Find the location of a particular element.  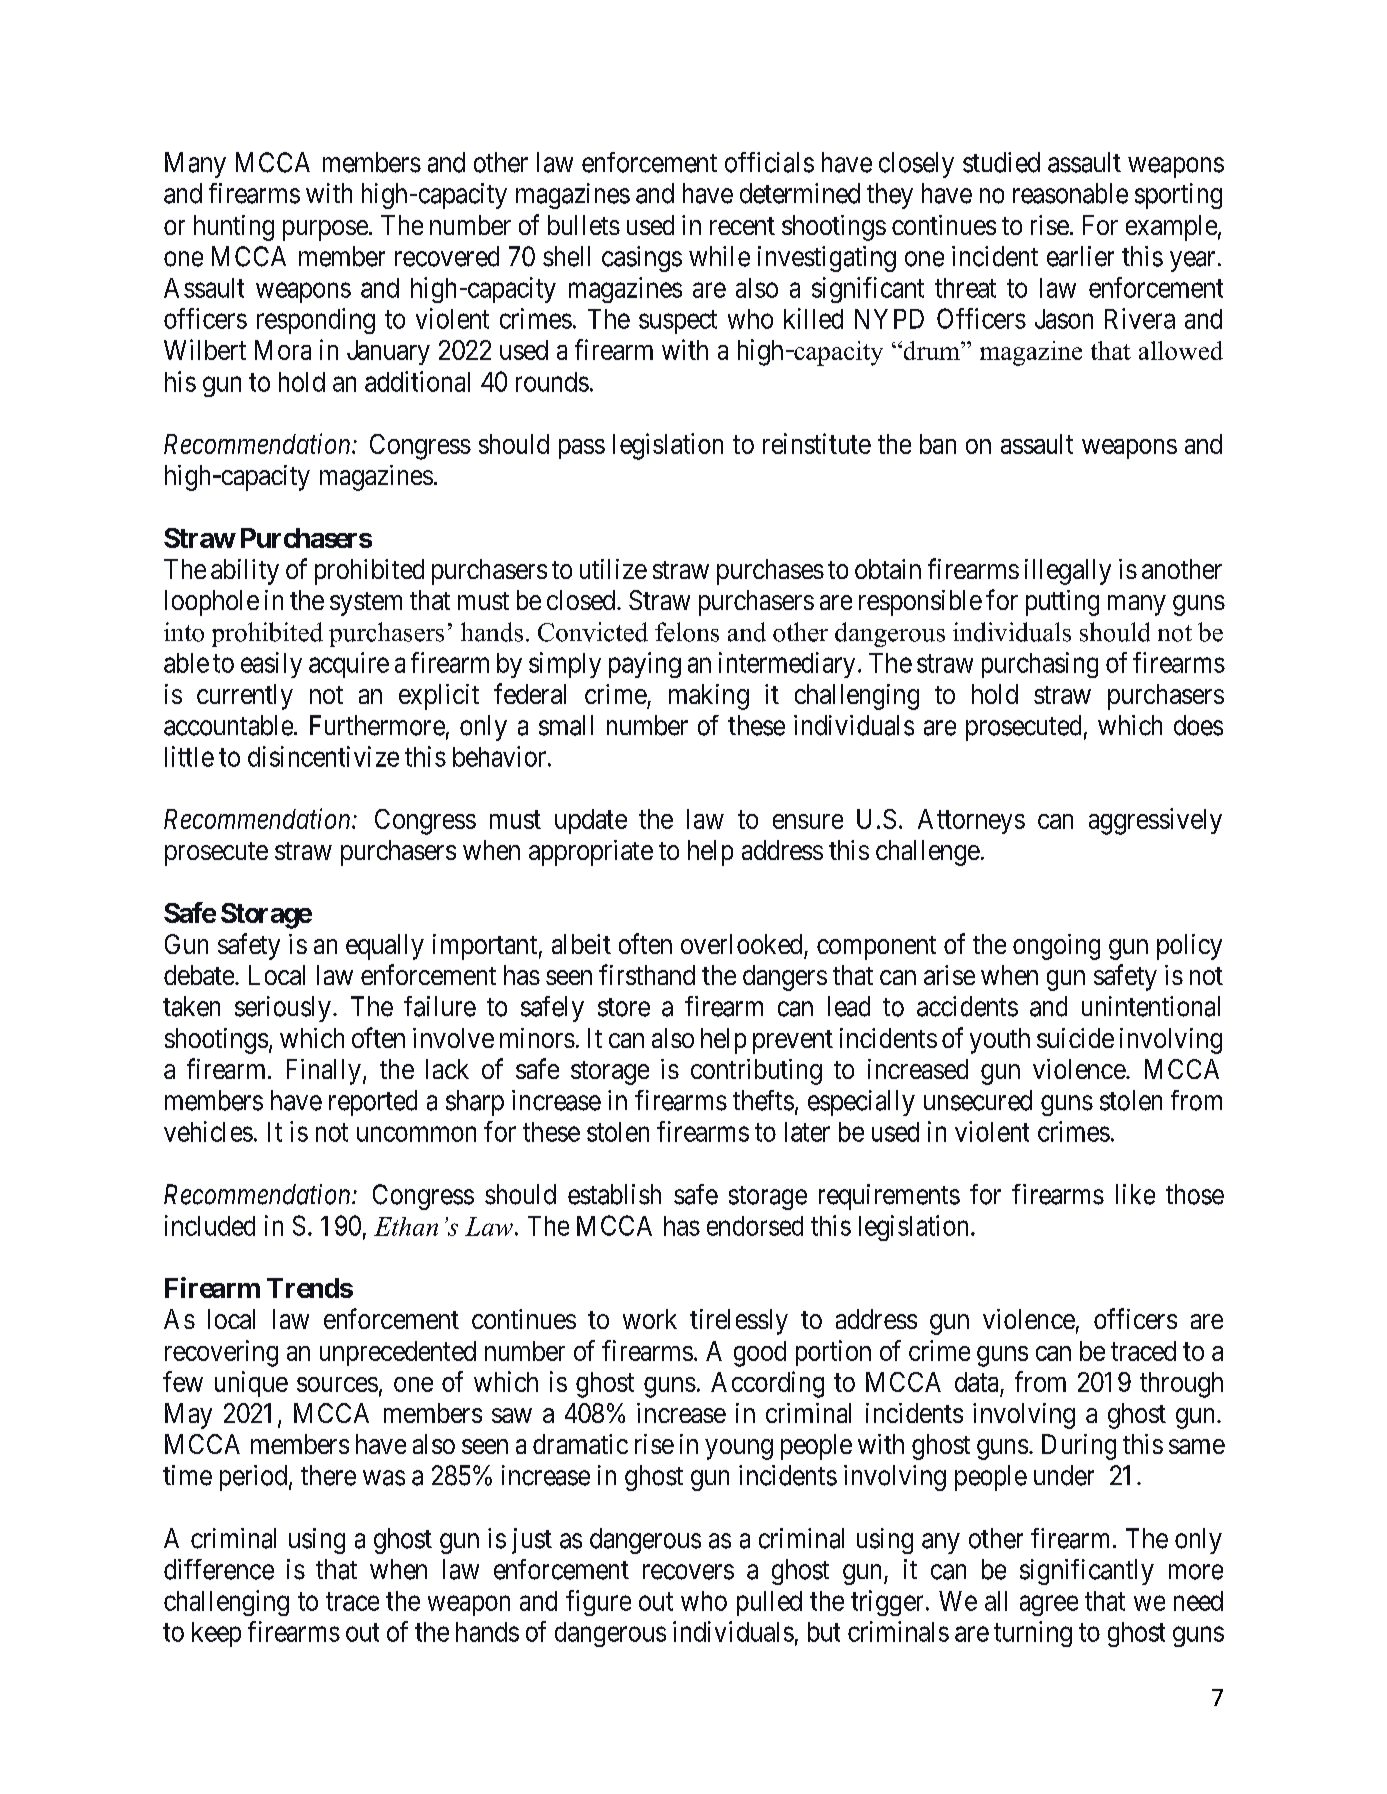

unsecured is located at coordinates (978, 1100).
